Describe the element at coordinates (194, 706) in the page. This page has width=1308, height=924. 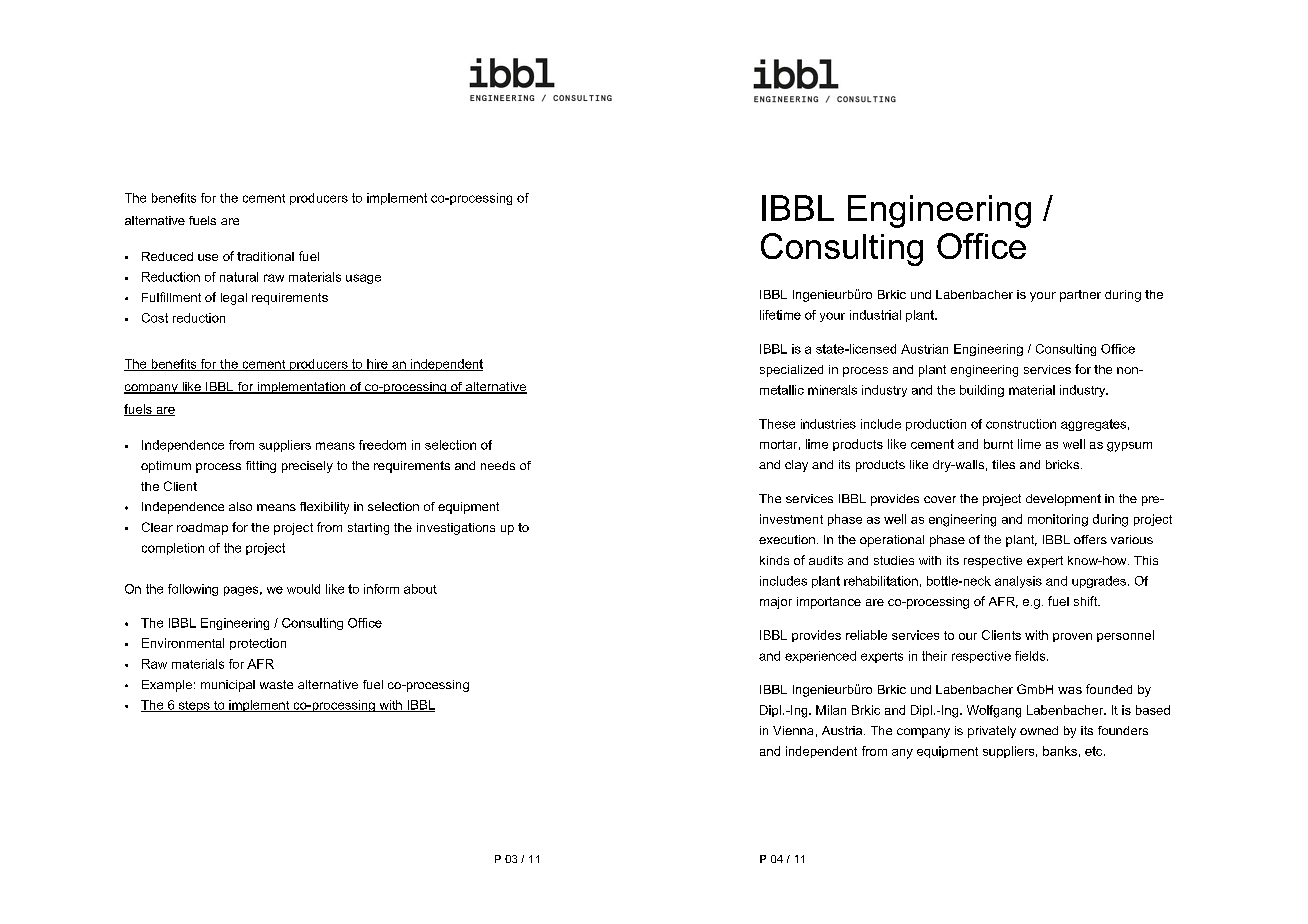
I see `steps` at that location.
